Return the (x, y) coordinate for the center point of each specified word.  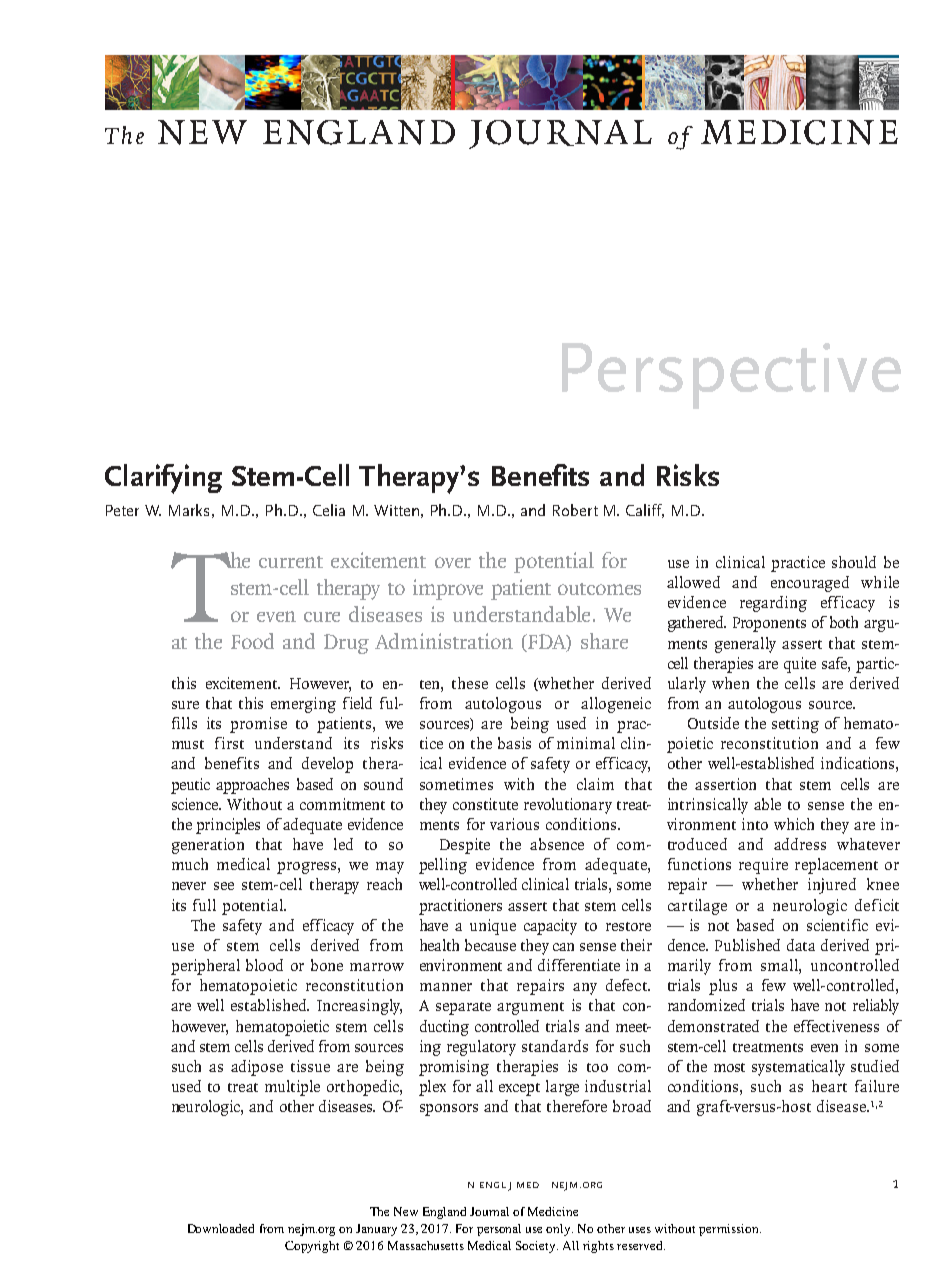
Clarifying (163, 479)
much (190, 864)
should (854, 562)
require (763, 866)
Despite (465, 846)
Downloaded (221, 1228)
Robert (575, 510)
